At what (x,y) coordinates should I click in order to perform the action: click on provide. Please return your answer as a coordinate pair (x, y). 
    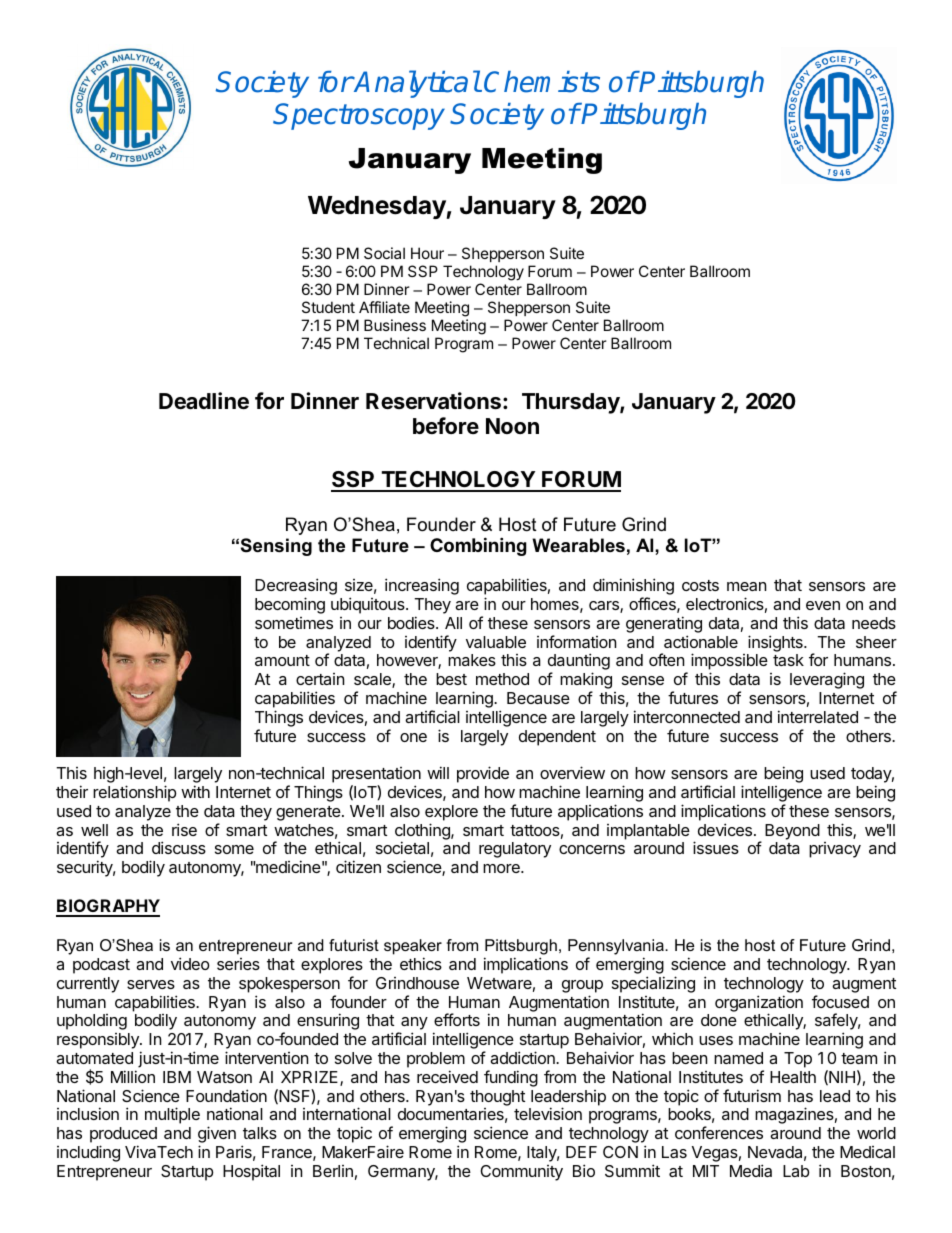
    Looking at the image, I should click on (483, 774).
